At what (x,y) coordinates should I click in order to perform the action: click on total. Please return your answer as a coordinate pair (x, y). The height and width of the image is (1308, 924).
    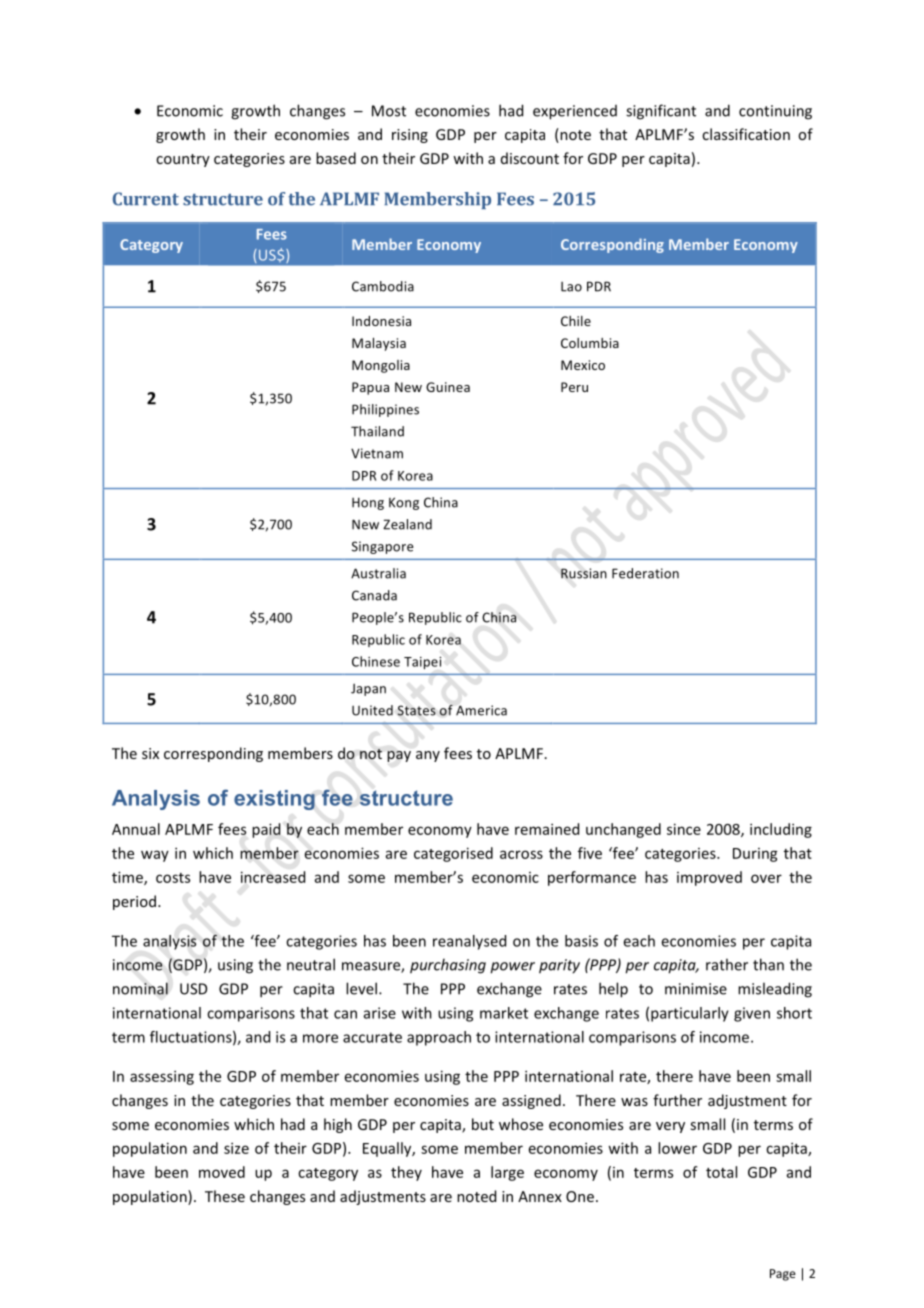
    Looking at the image, I should click on (721, 1172).
